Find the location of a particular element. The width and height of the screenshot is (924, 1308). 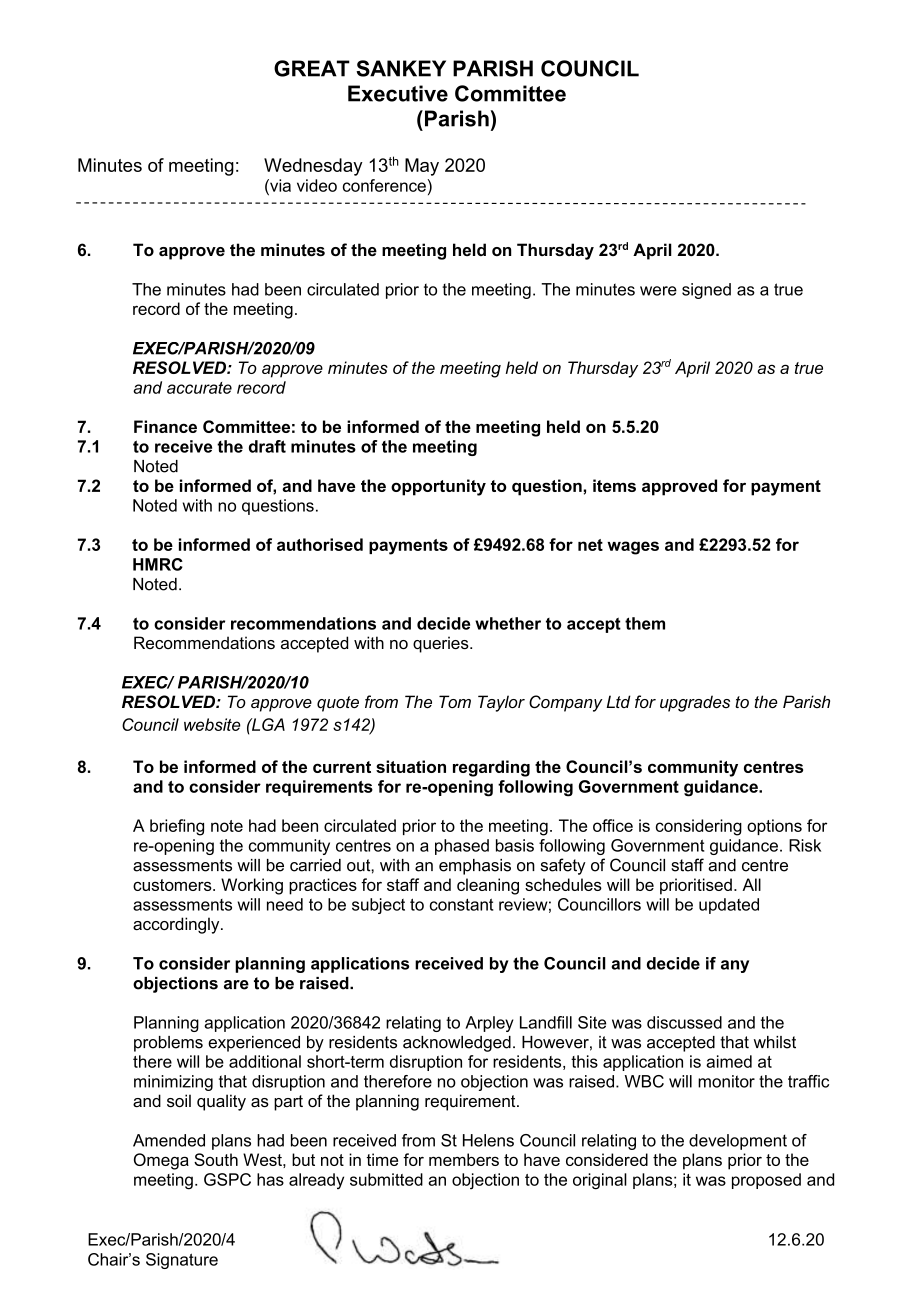

Signature is located at coordinates (182, 1261).
